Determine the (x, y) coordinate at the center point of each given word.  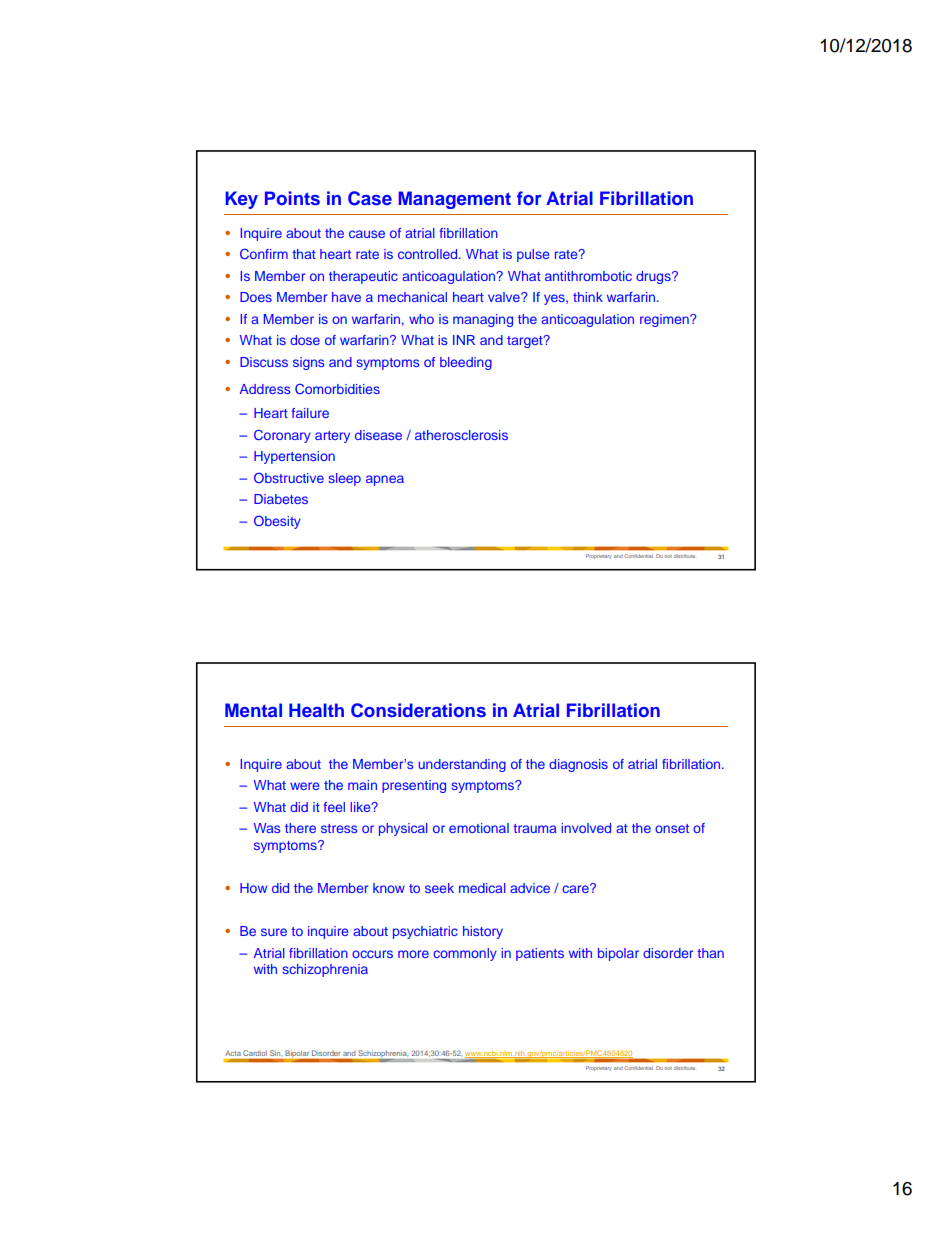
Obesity (277, 522)
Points (292, 198)
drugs (654, 277)
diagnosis (578, 765)
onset (672, 828)
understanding (462, 765)
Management (455, 200)
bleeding (466, 363)
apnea (385, 480)
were (305, 786)
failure (310, 413)
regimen (665, 320)
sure (274, 932)
